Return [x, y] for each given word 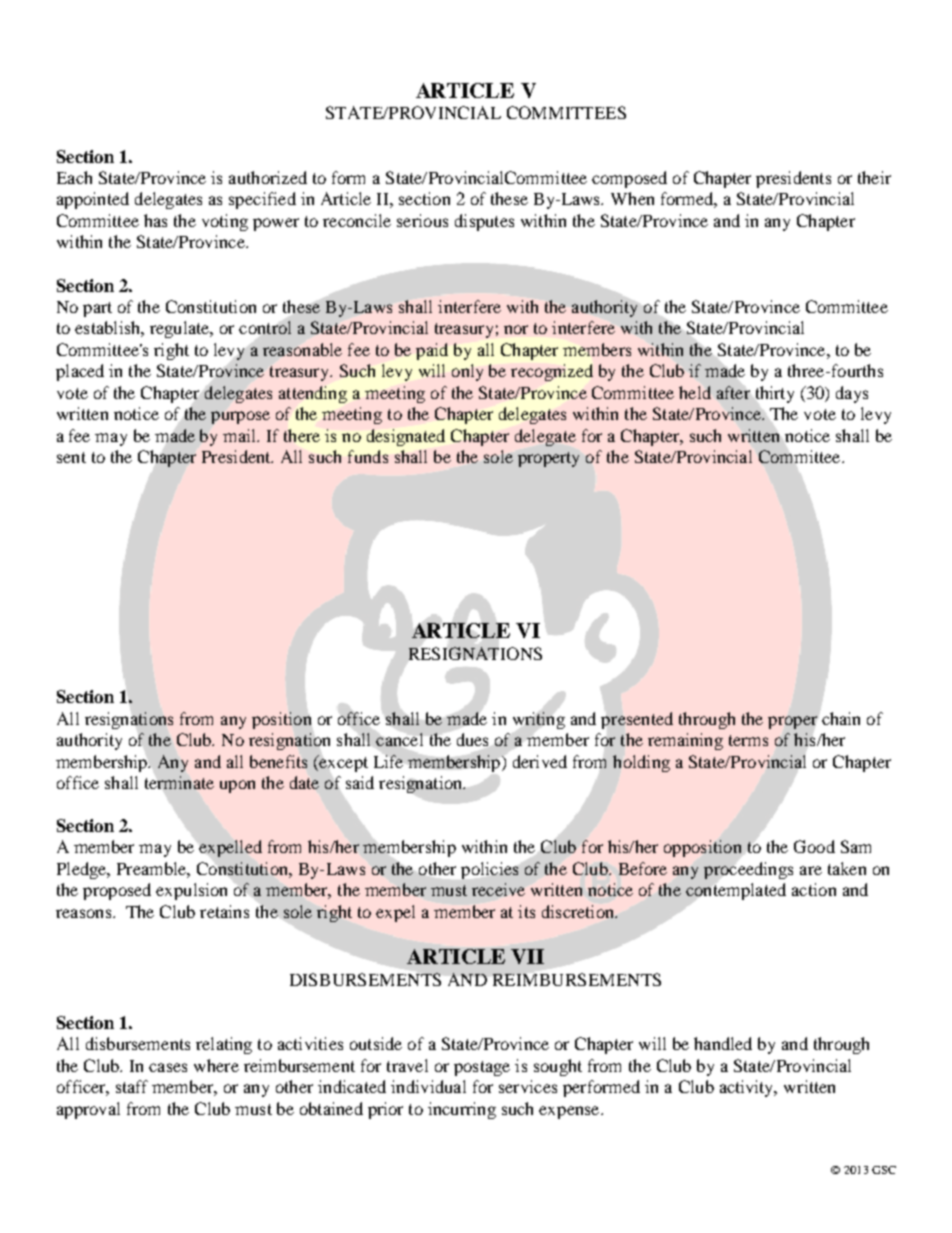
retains [224, 911]
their [874, 177]
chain [841, 718]
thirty [775, 394]
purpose [240, 417]
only [467, 372]
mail [241, 435]
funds [368, 456]
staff [132, 1086]
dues [472, 739]
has [155, 220]
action [814, 889]
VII [527, 956]
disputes [484, 222]
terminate [179, 782]
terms [748, 740]
